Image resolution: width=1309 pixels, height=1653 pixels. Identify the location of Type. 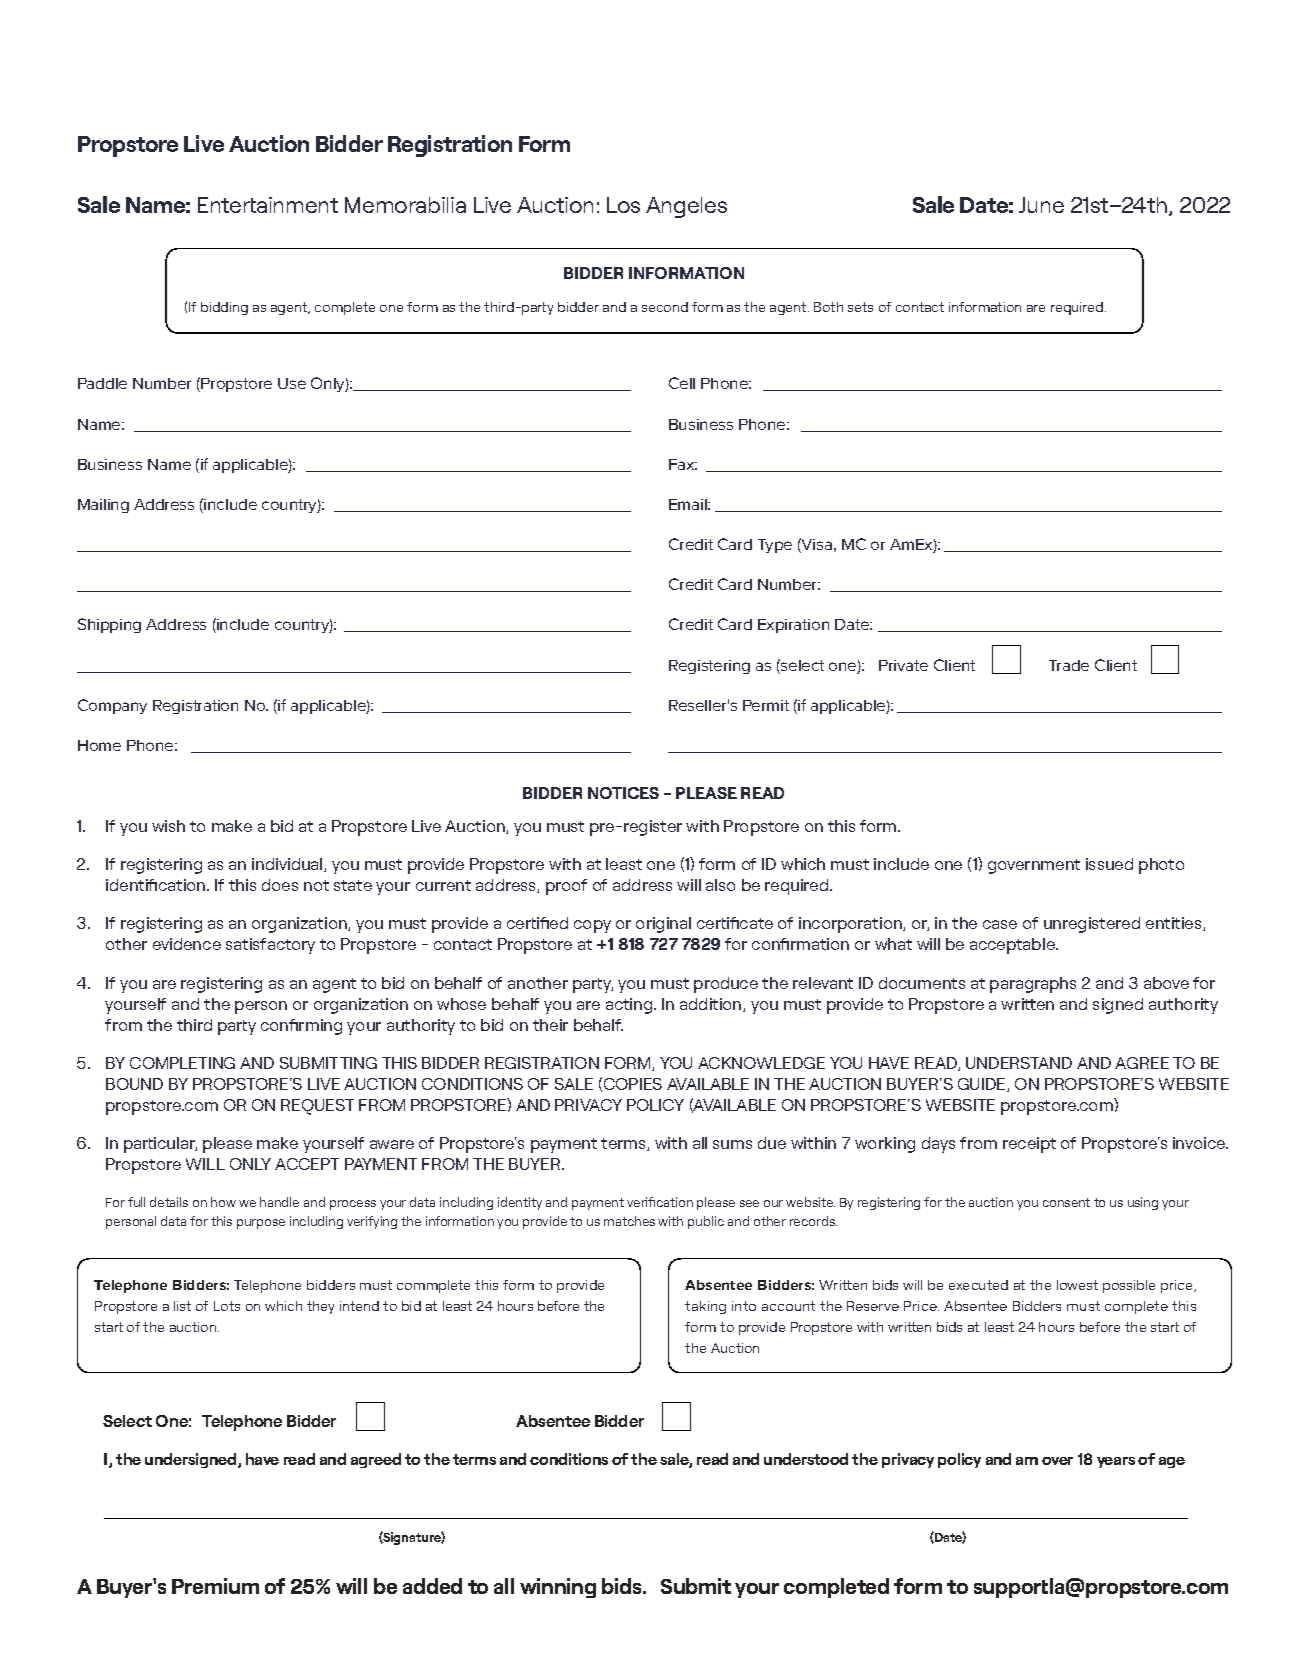
(775, 546).
